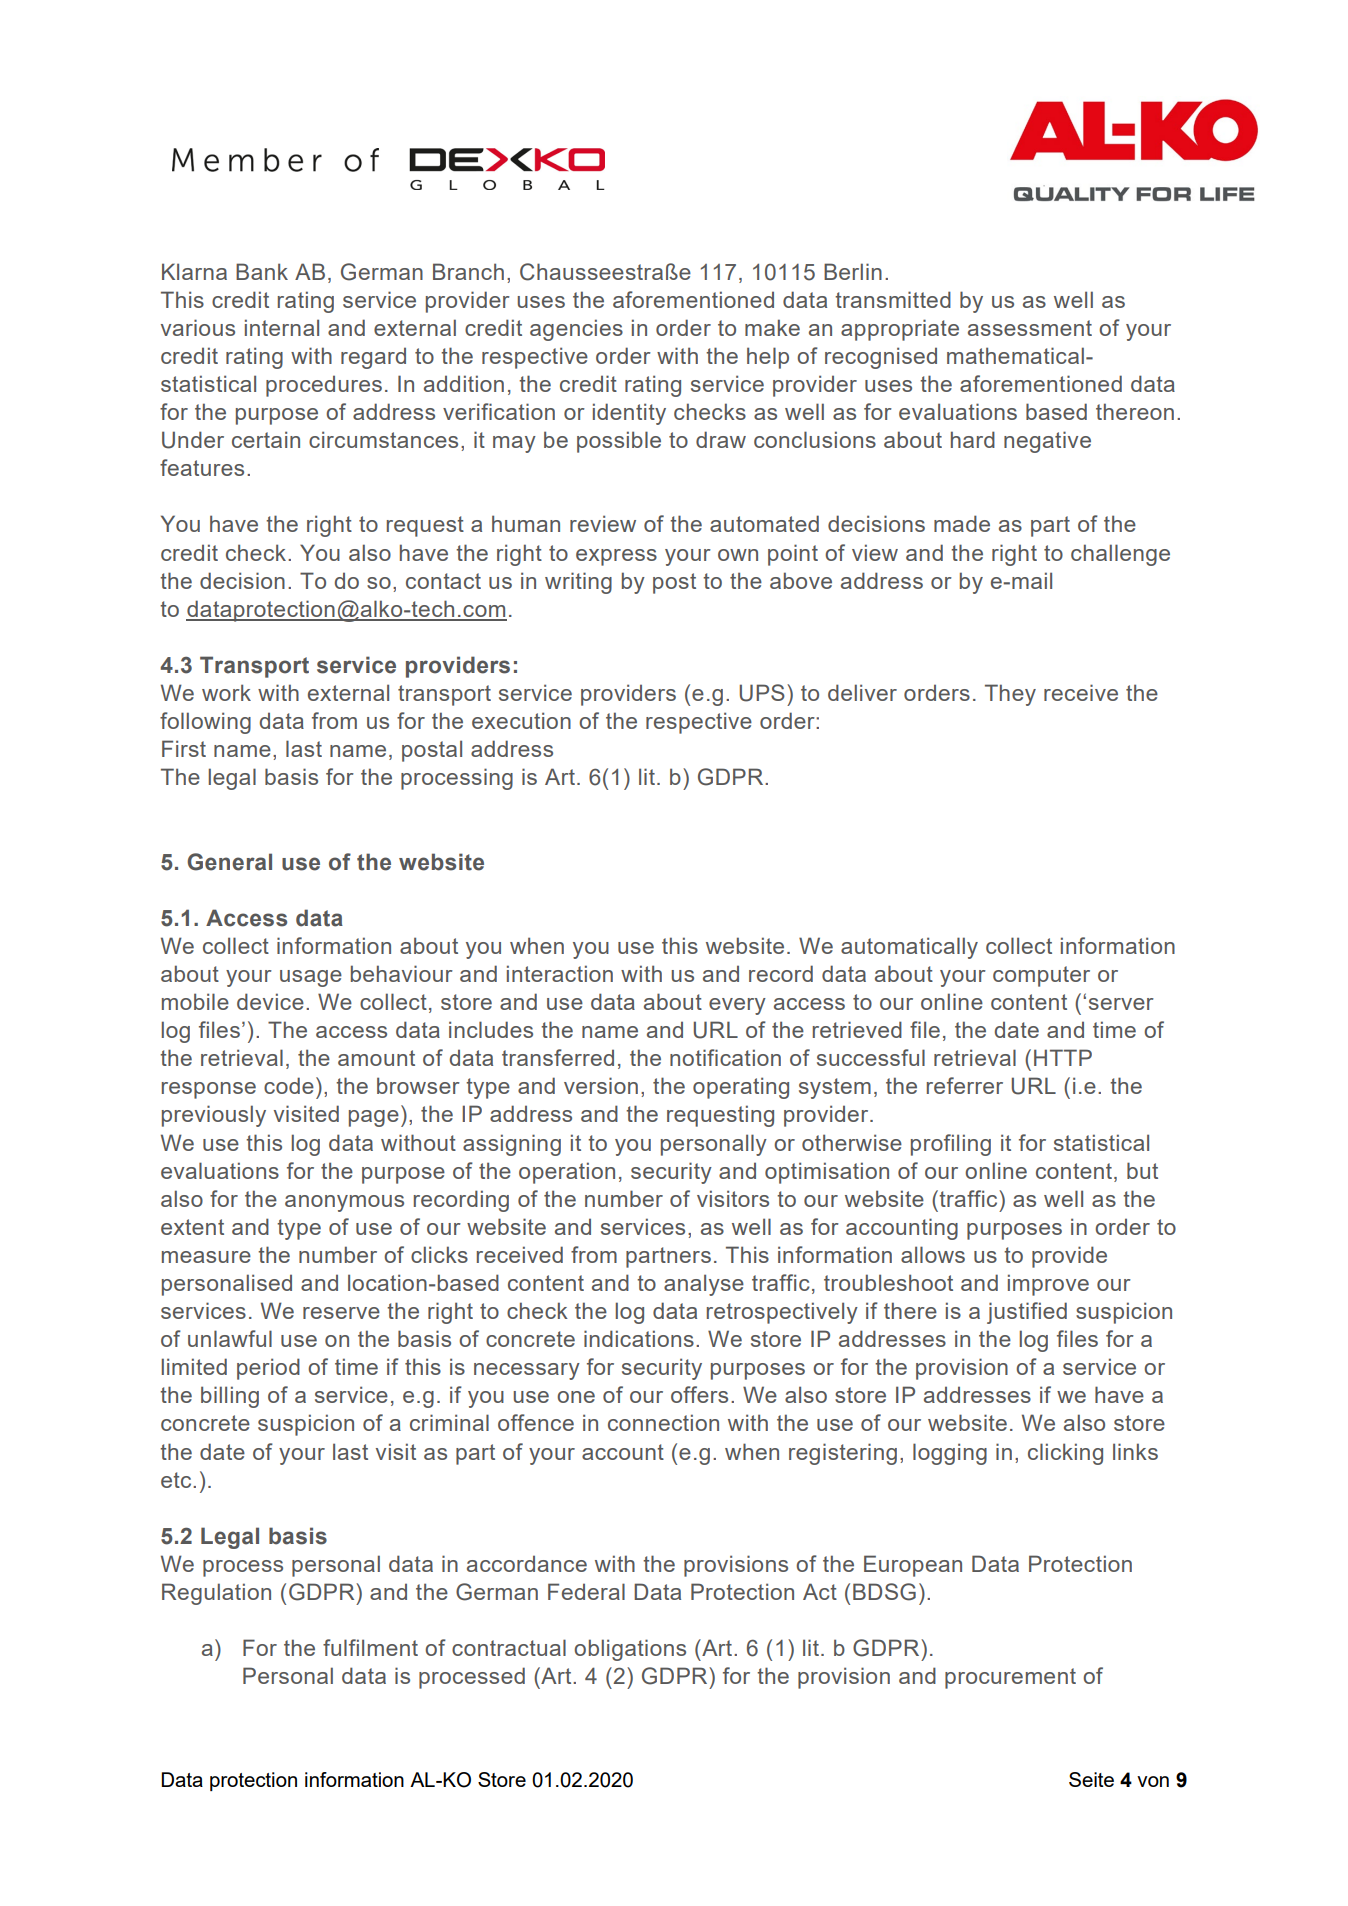  What do you see at coordinates (1010, 695) in the screenshot?
I see `They` at bounding box center [1010, 695].
